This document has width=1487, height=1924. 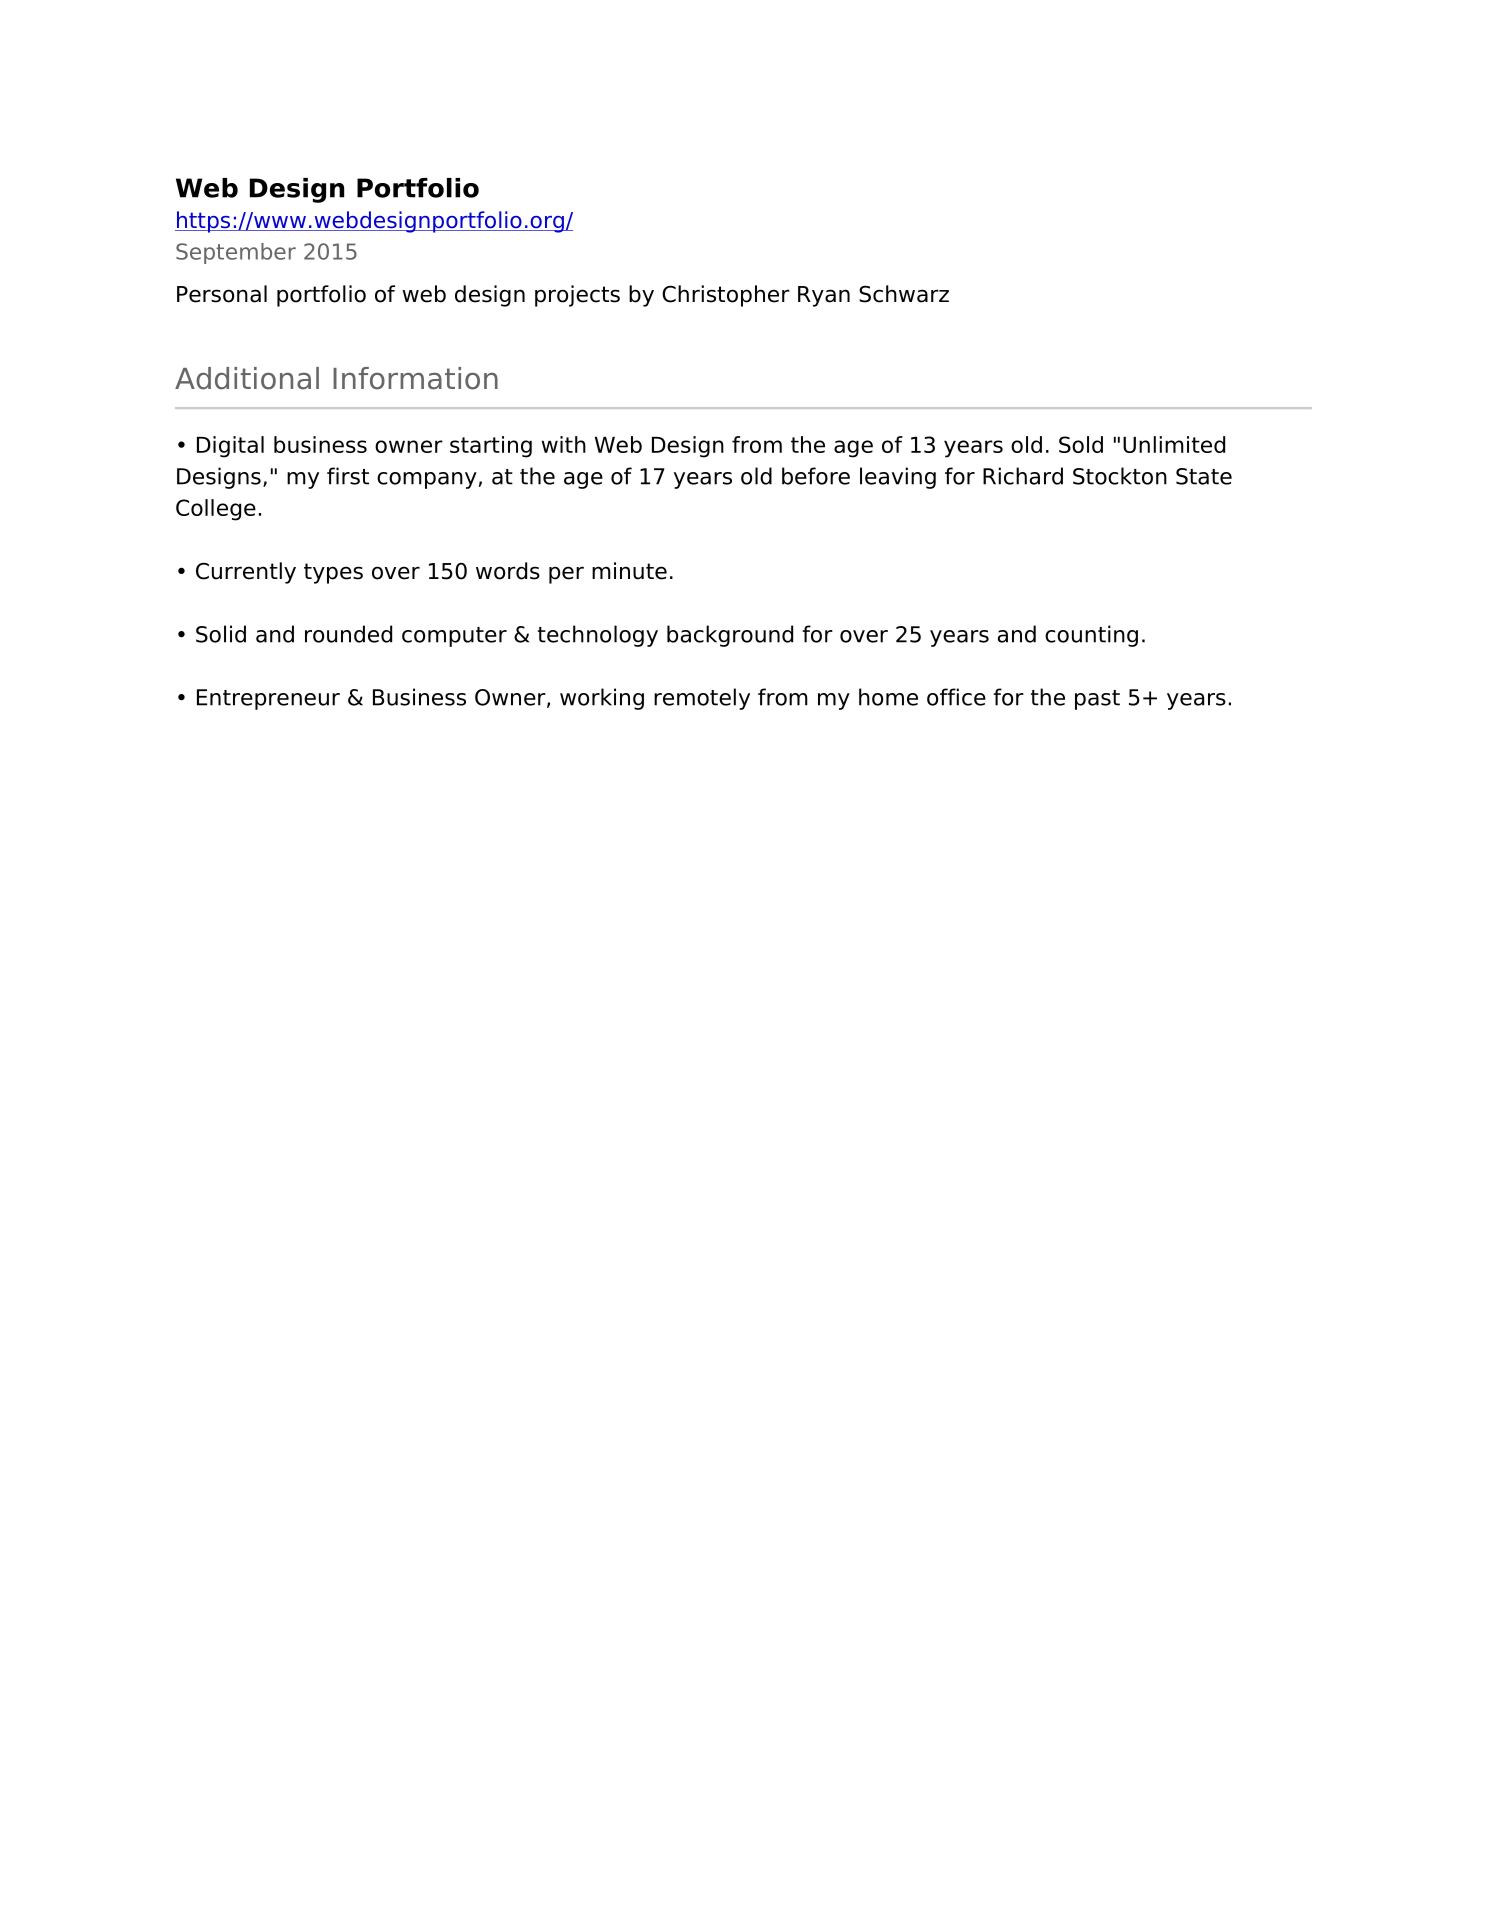 What do you see at coordinates (1081, 444) in the document?
I see `Sold` at bounding box center [1081, 444].
